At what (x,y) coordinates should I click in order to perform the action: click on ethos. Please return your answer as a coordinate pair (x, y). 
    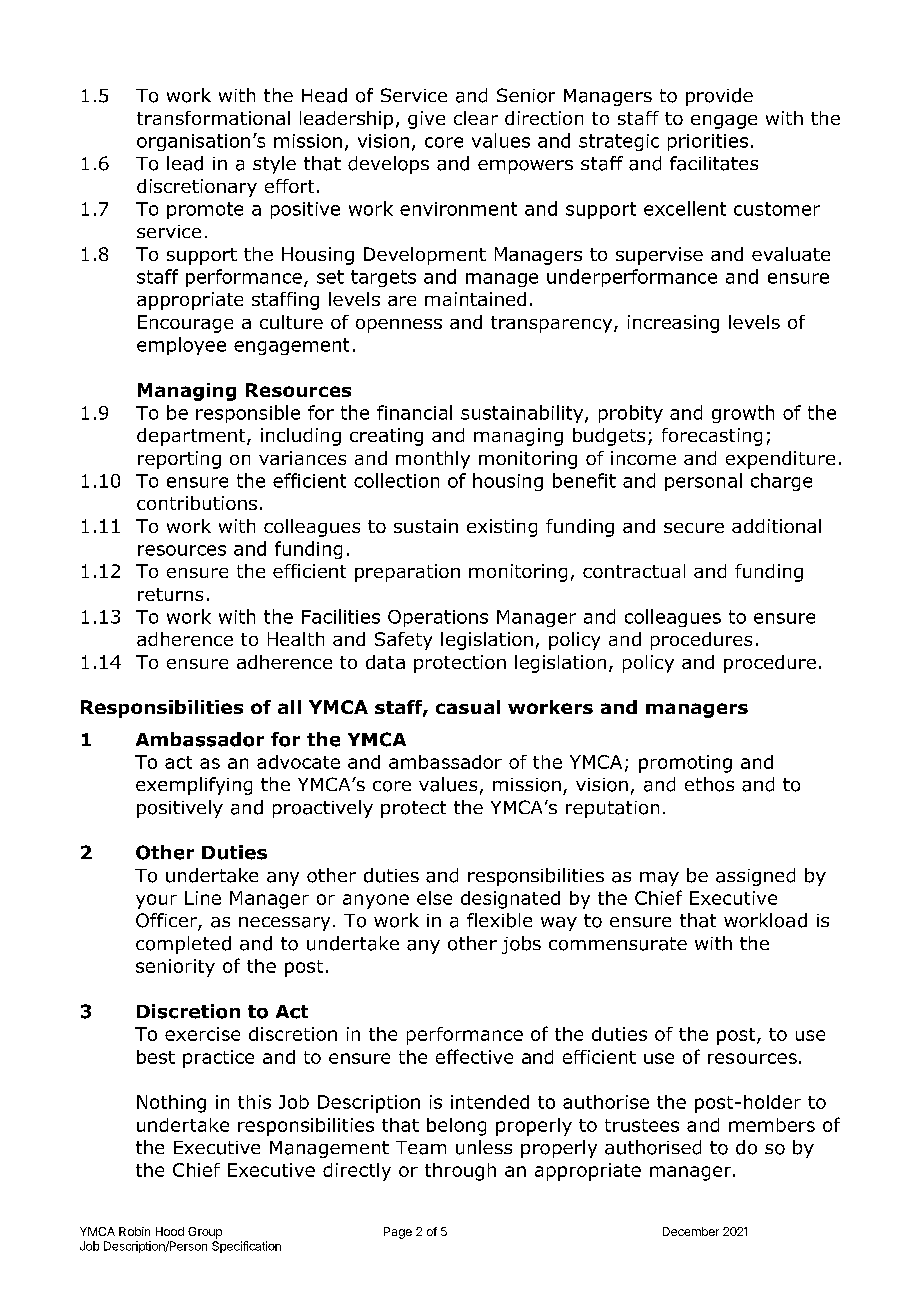
    Looking at the image, I should click on (709, 784).
